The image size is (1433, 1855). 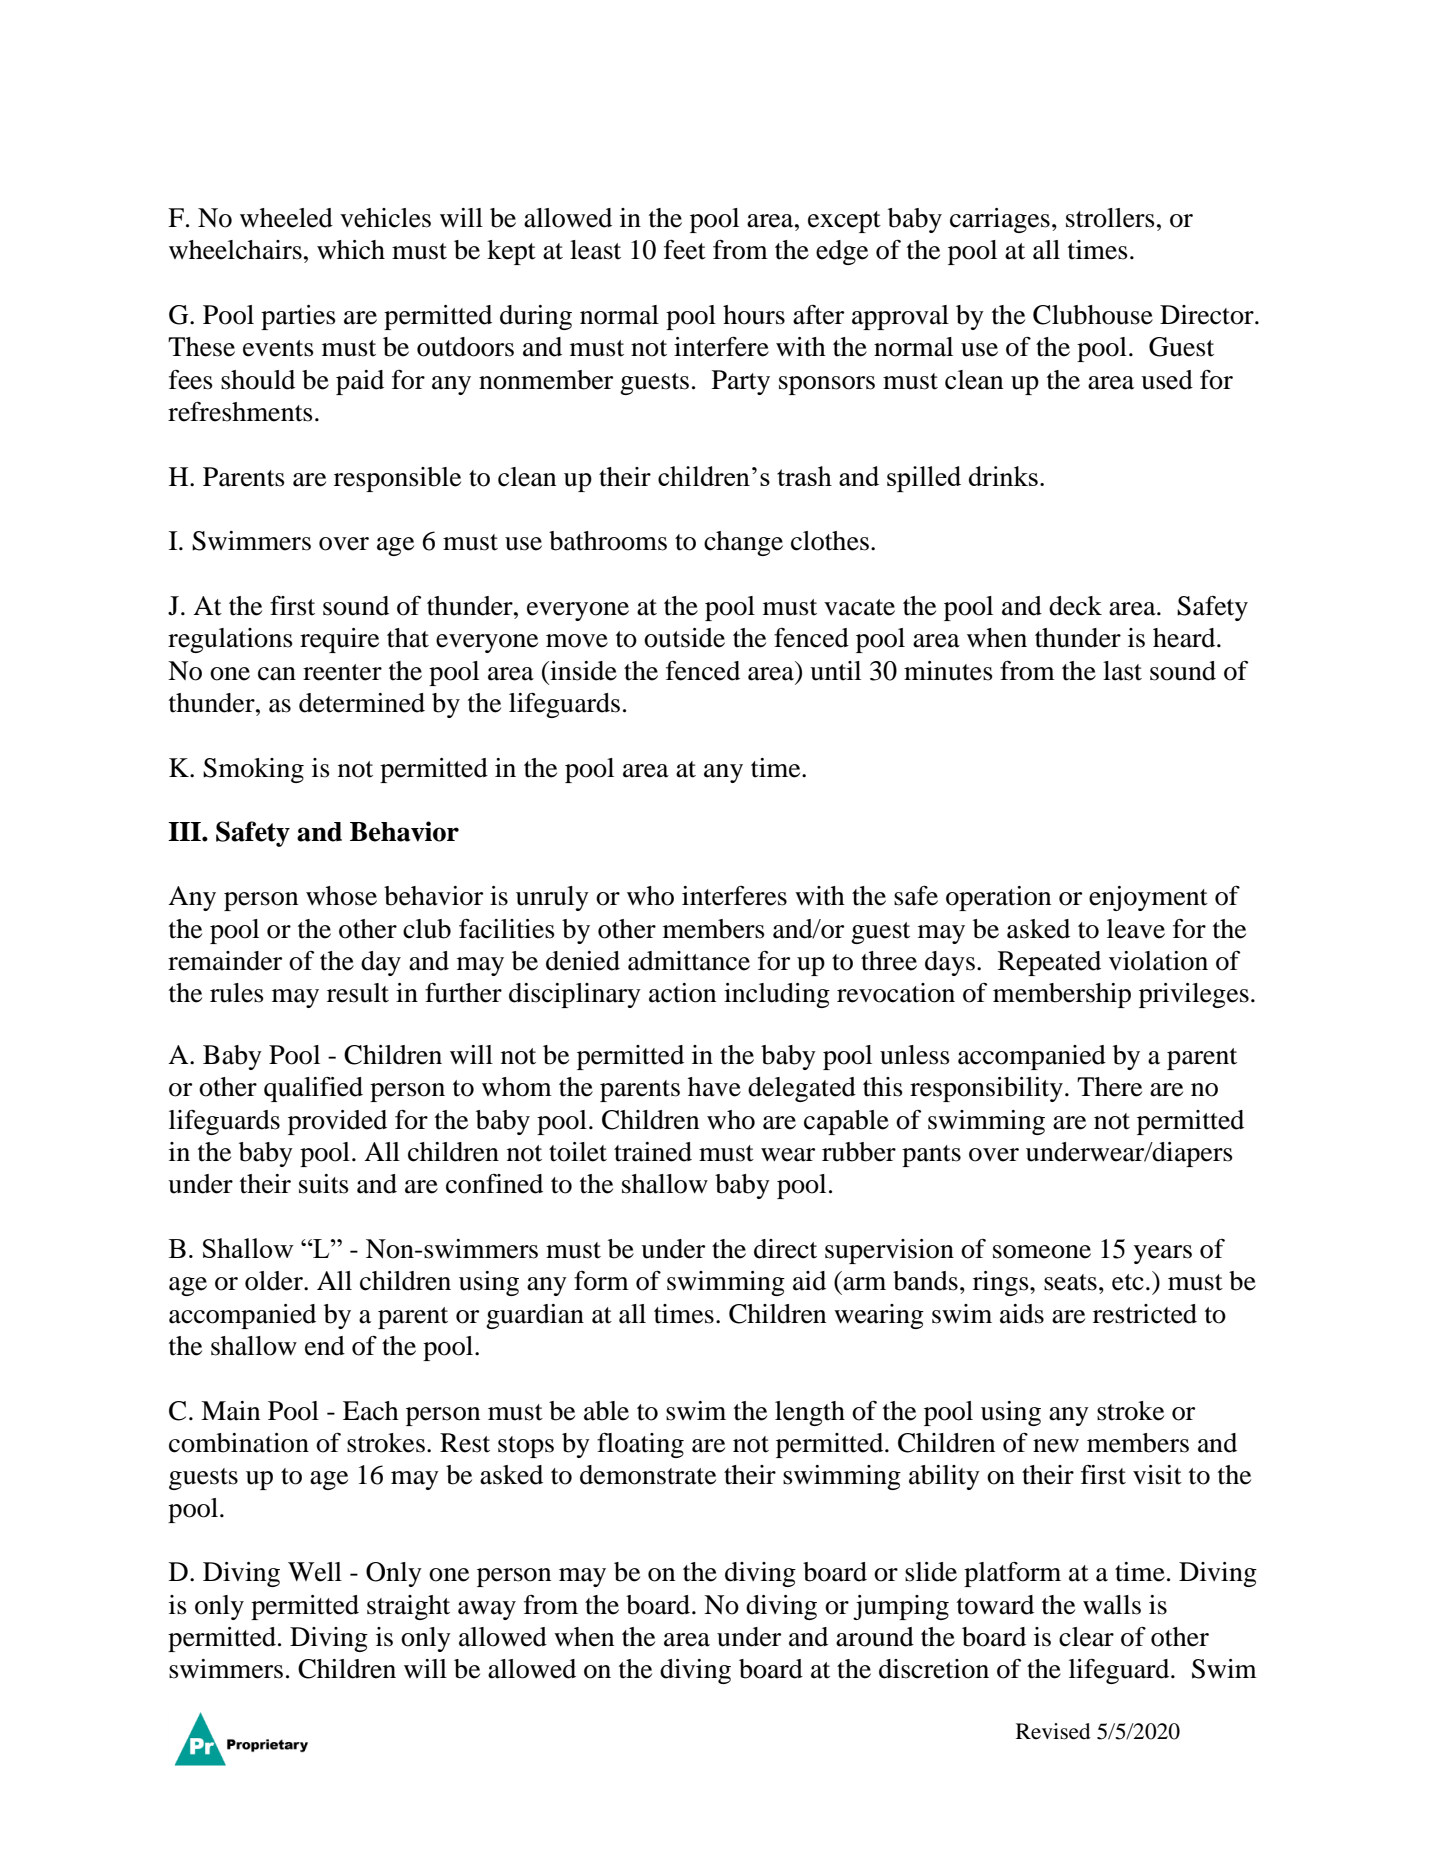 I want to click on trained, so click(x=653, y=1152).
